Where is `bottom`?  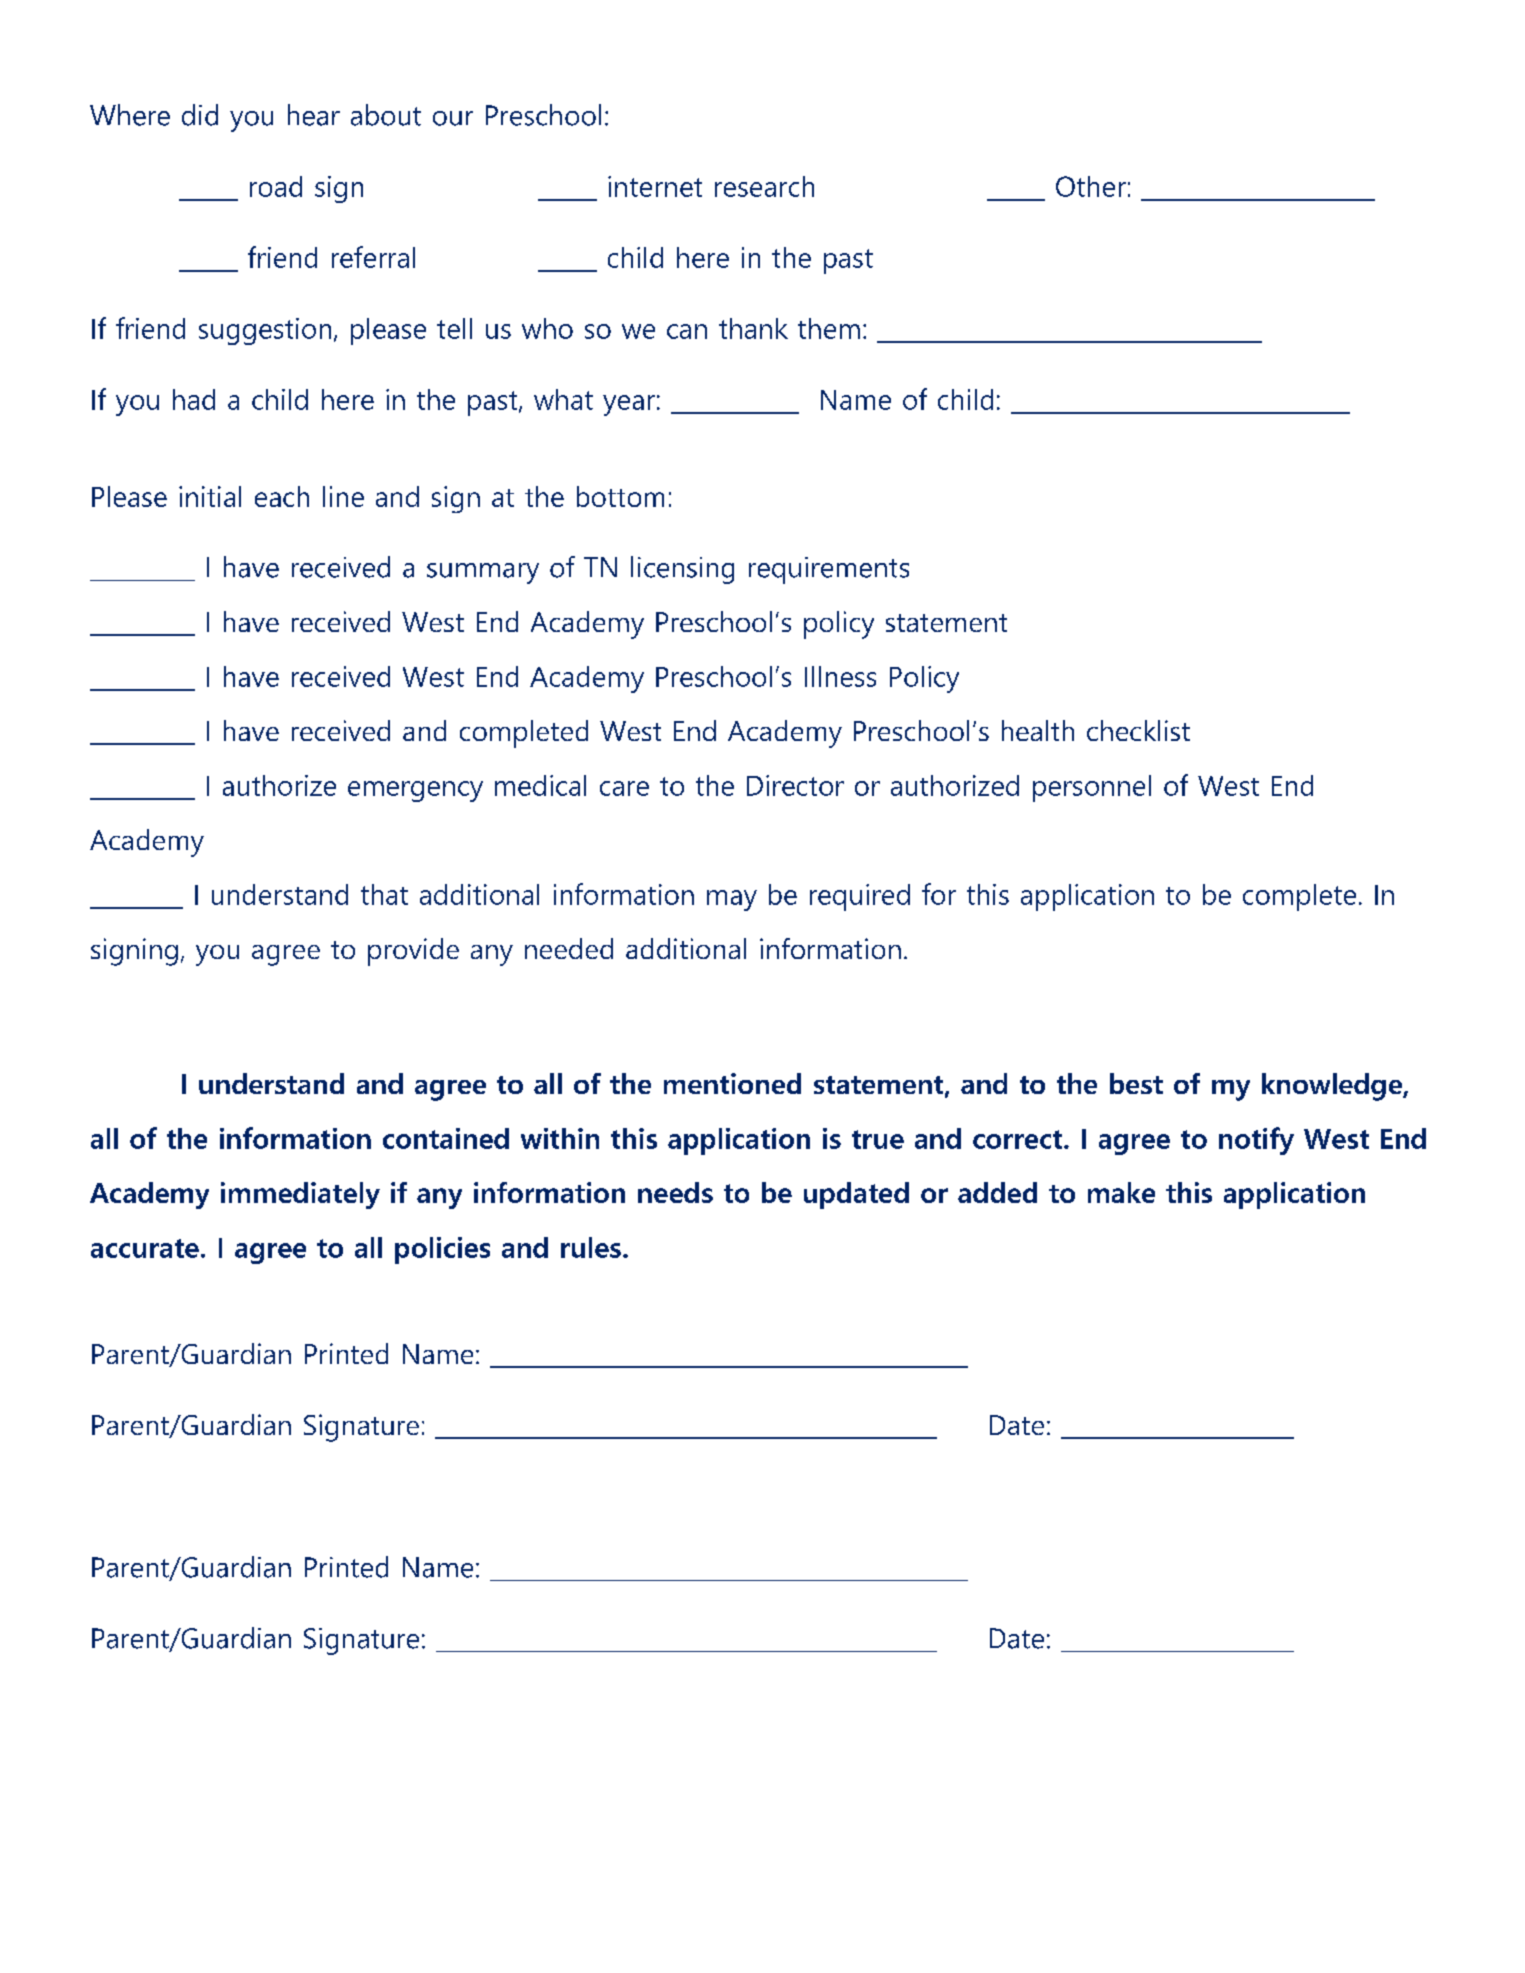
bottom is located at coordinates (620, 496).
